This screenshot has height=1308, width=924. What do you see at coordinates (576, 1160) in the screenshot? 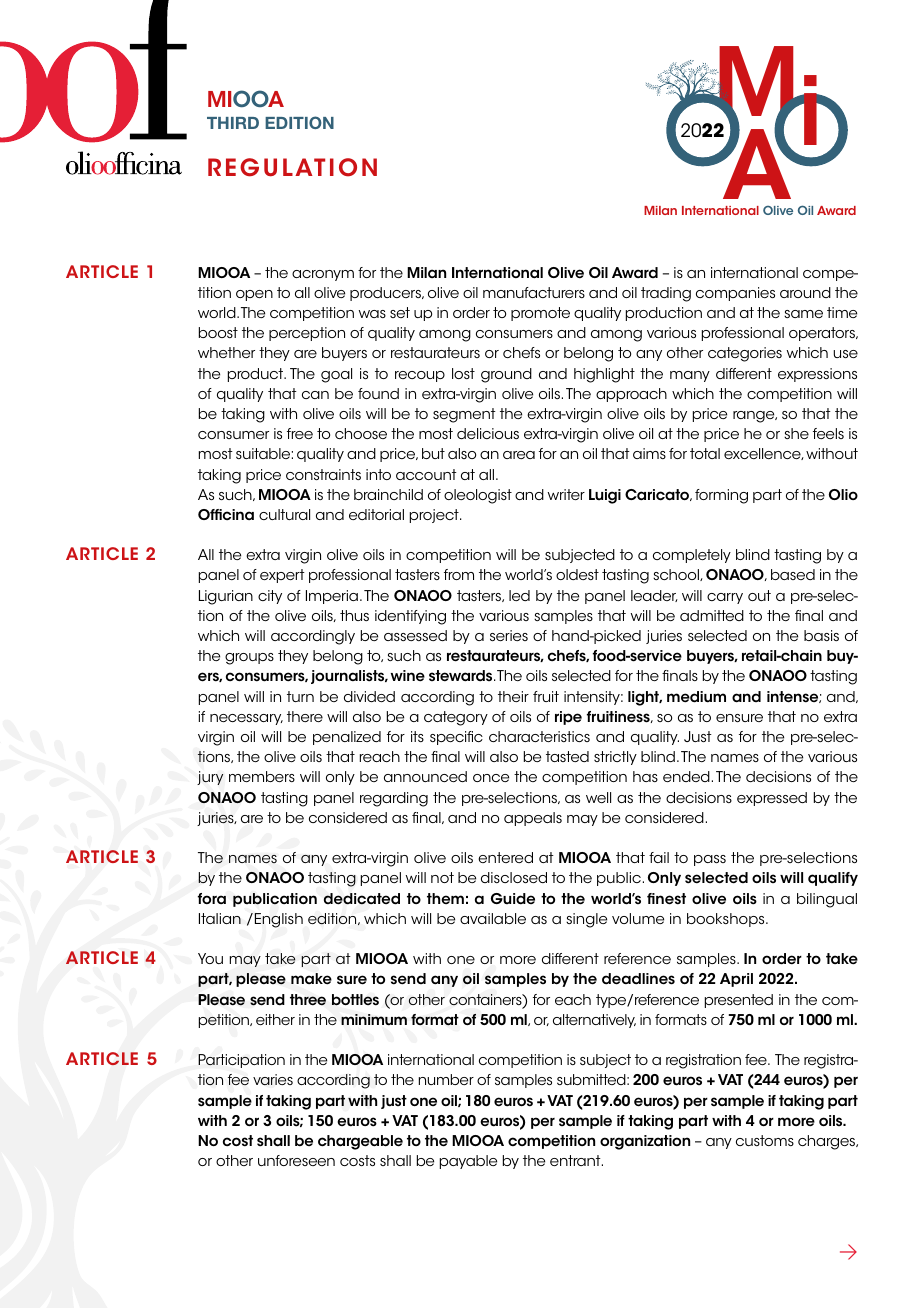
I see `entrant` at bounding box center [576, 1160].
